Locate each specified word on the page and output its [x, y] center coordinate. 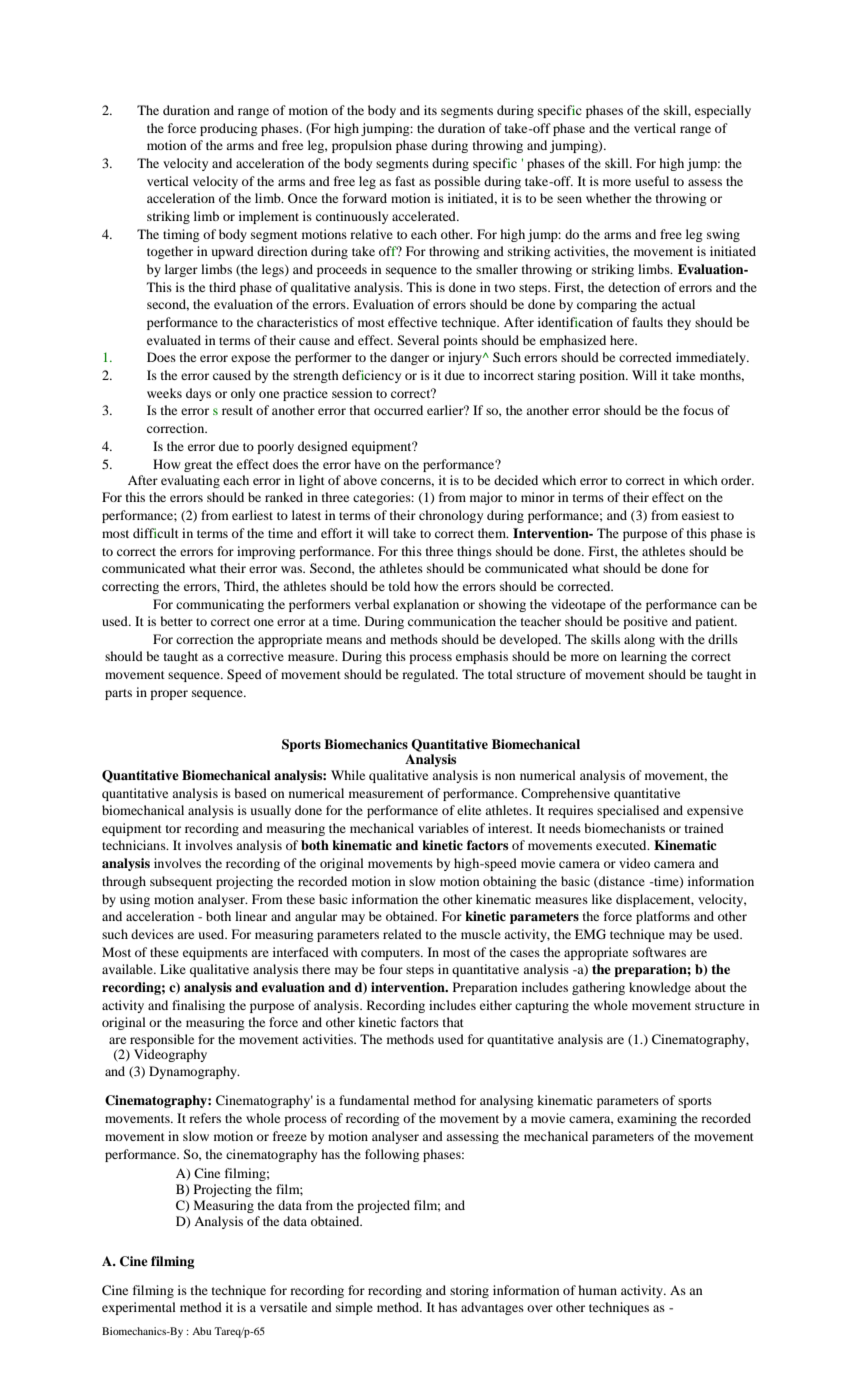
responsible [162, 1040]
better [176, 621]
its [430, 110]
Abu [201, 1331]
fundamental [374, 1100]
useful [652, 181]
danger [409, 358]
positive [645, 622]
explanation [426, 605]
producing [229, 129]
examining [647, 1119]
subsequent [181, 882]
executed [622, 845]
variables [443, 828]
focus [698, 410]
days [198, 394]
